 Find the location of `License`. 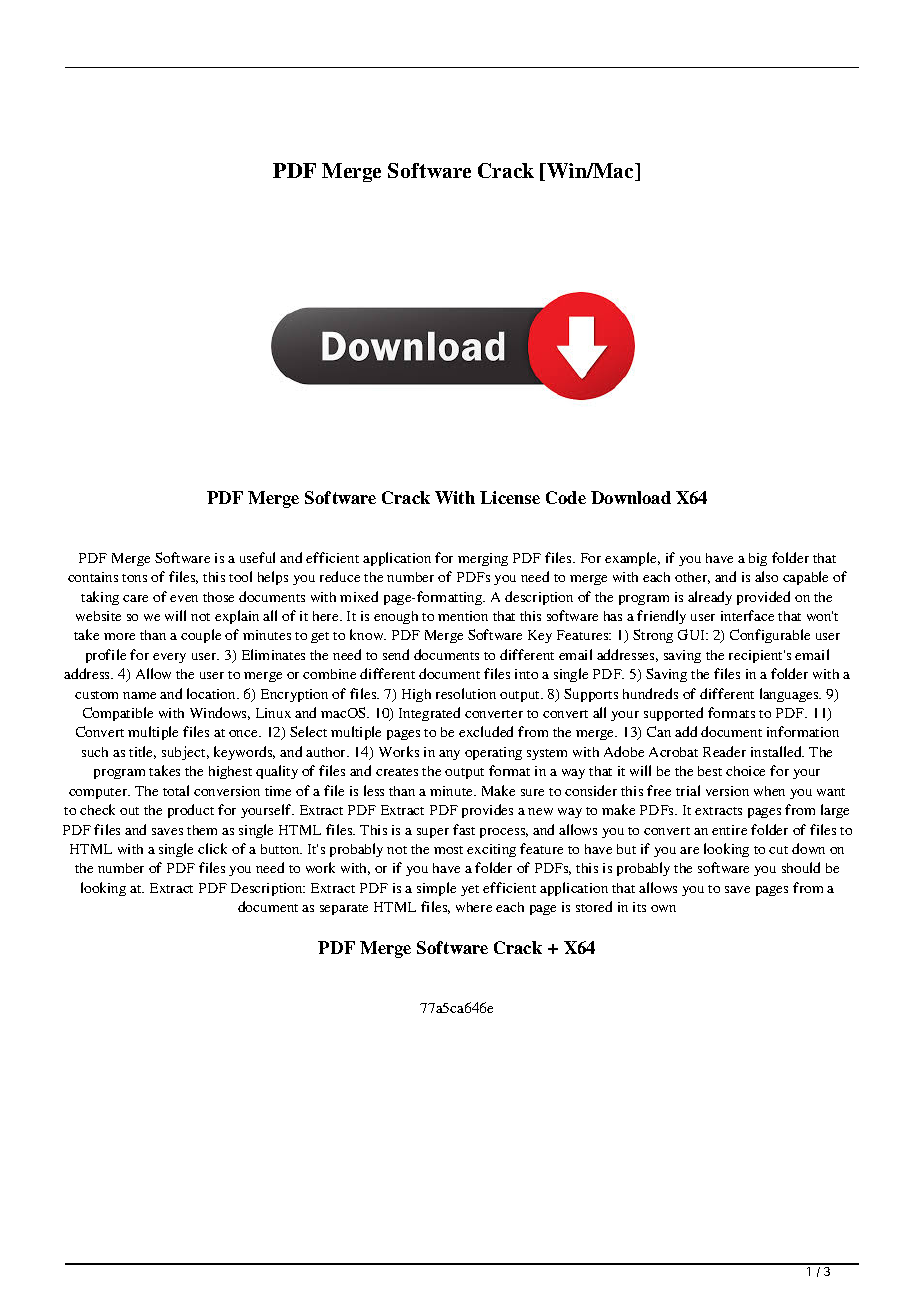

License is located at coordinates (510, 497).
